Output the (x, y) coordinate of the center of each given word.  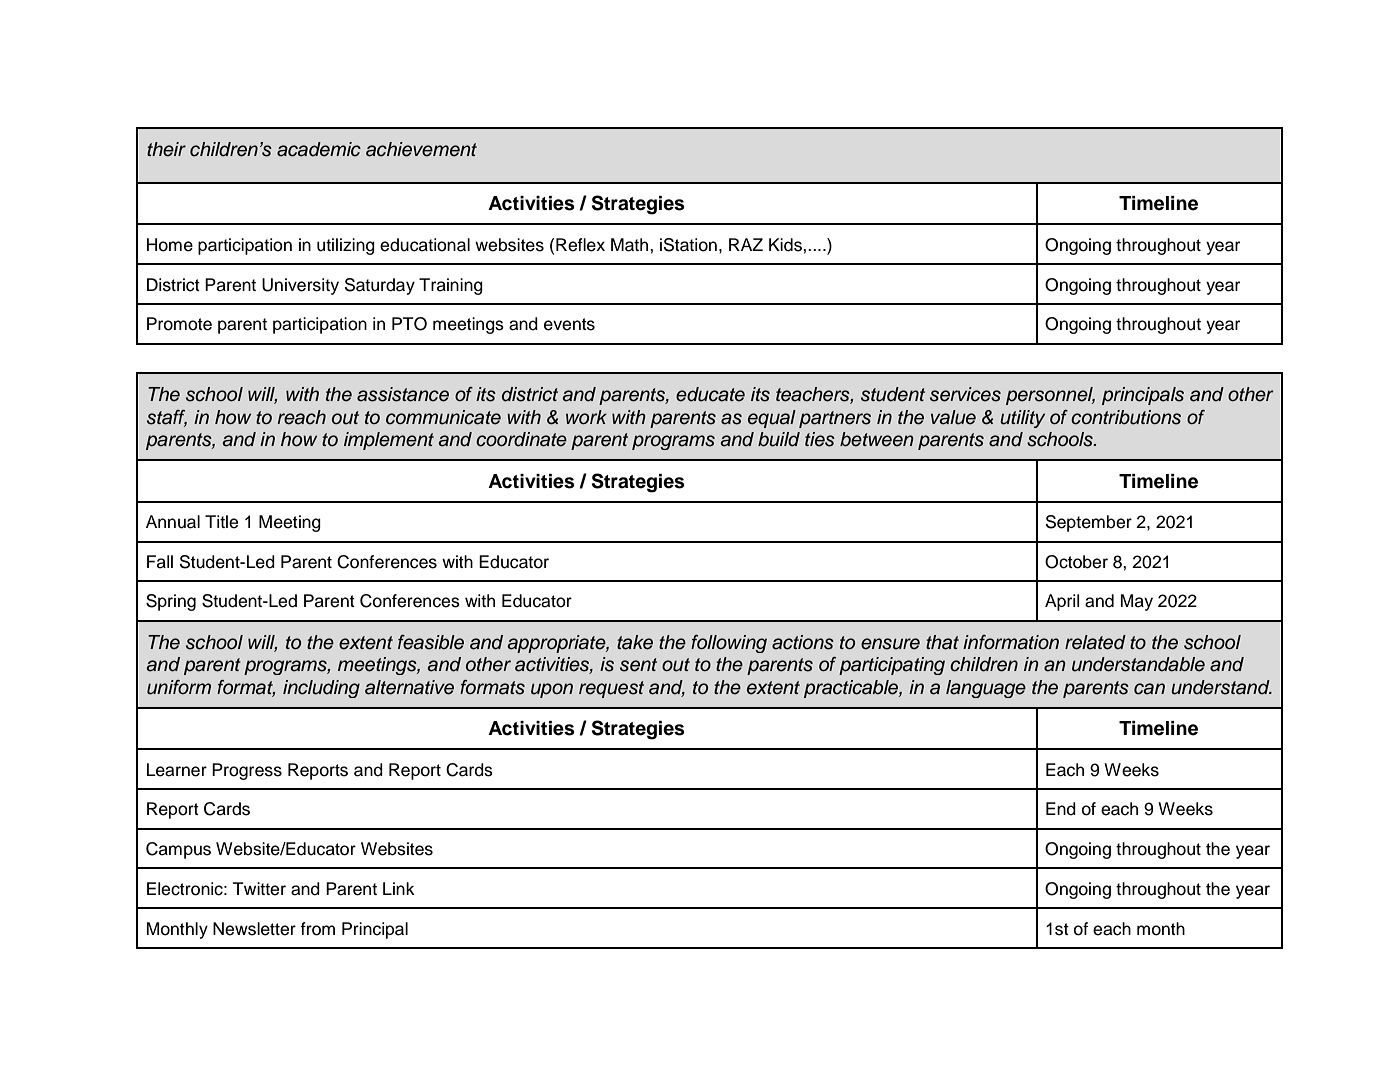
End (1061, 809)
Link (399, 888)
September (1089, 523)
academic (319, 149)
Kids (786, 245)
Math (631, 245)
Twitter (259, 889)
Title (221, 522)
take (635, 642)
